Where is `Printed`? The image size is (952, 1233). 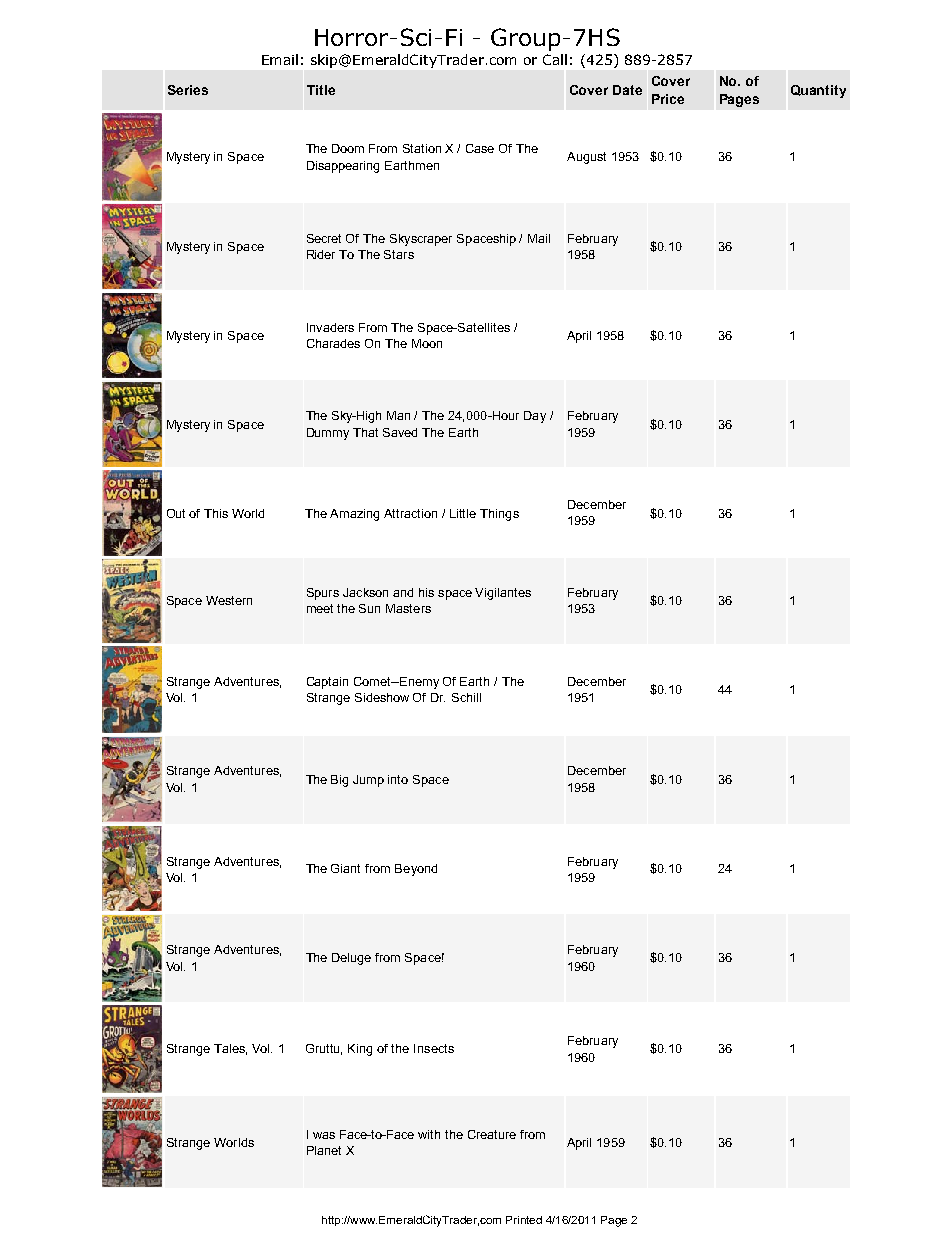 Printed is located at coordinates (524, 1220).
